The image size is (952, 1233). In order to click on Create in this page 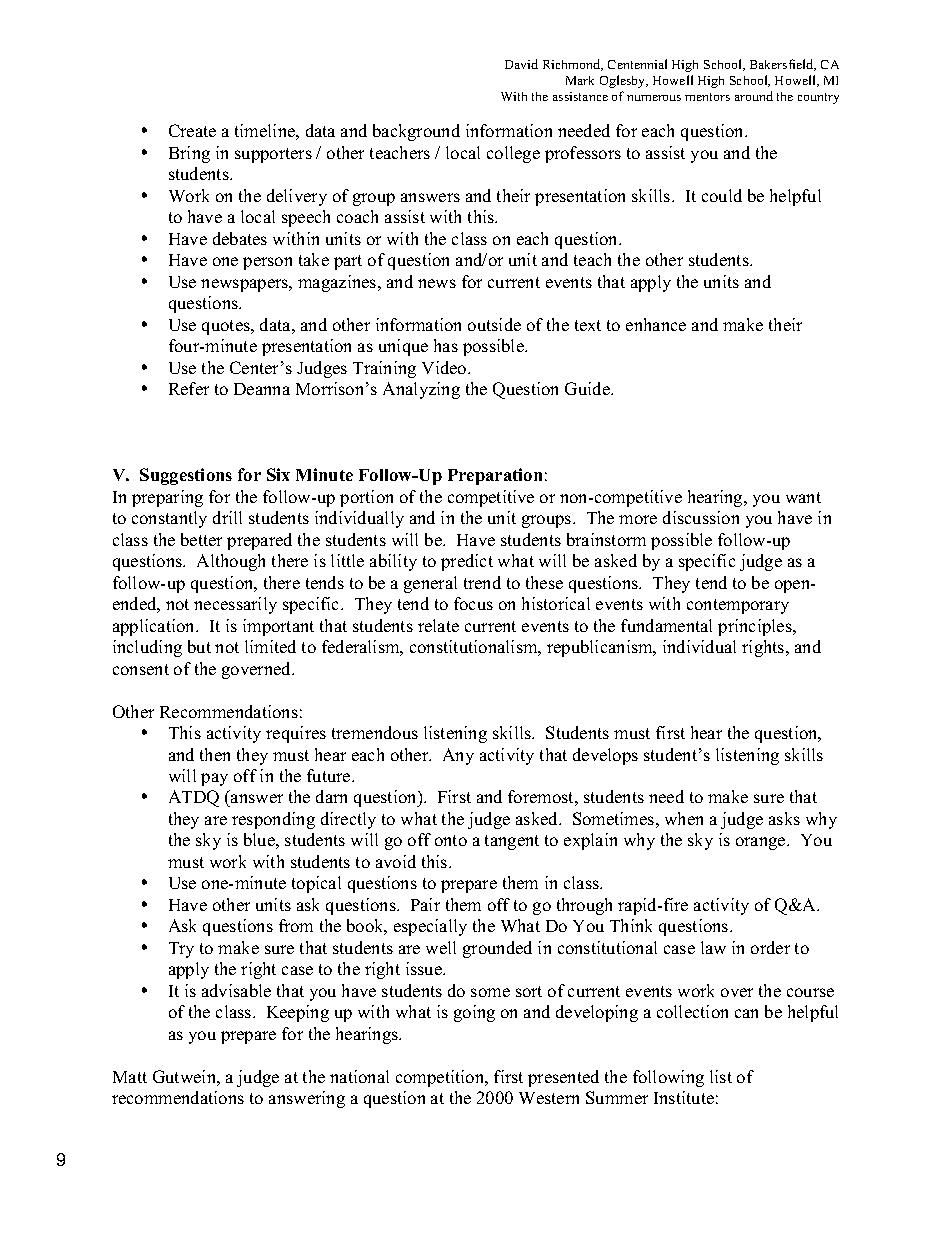, I will do `click(192, 130)`.
